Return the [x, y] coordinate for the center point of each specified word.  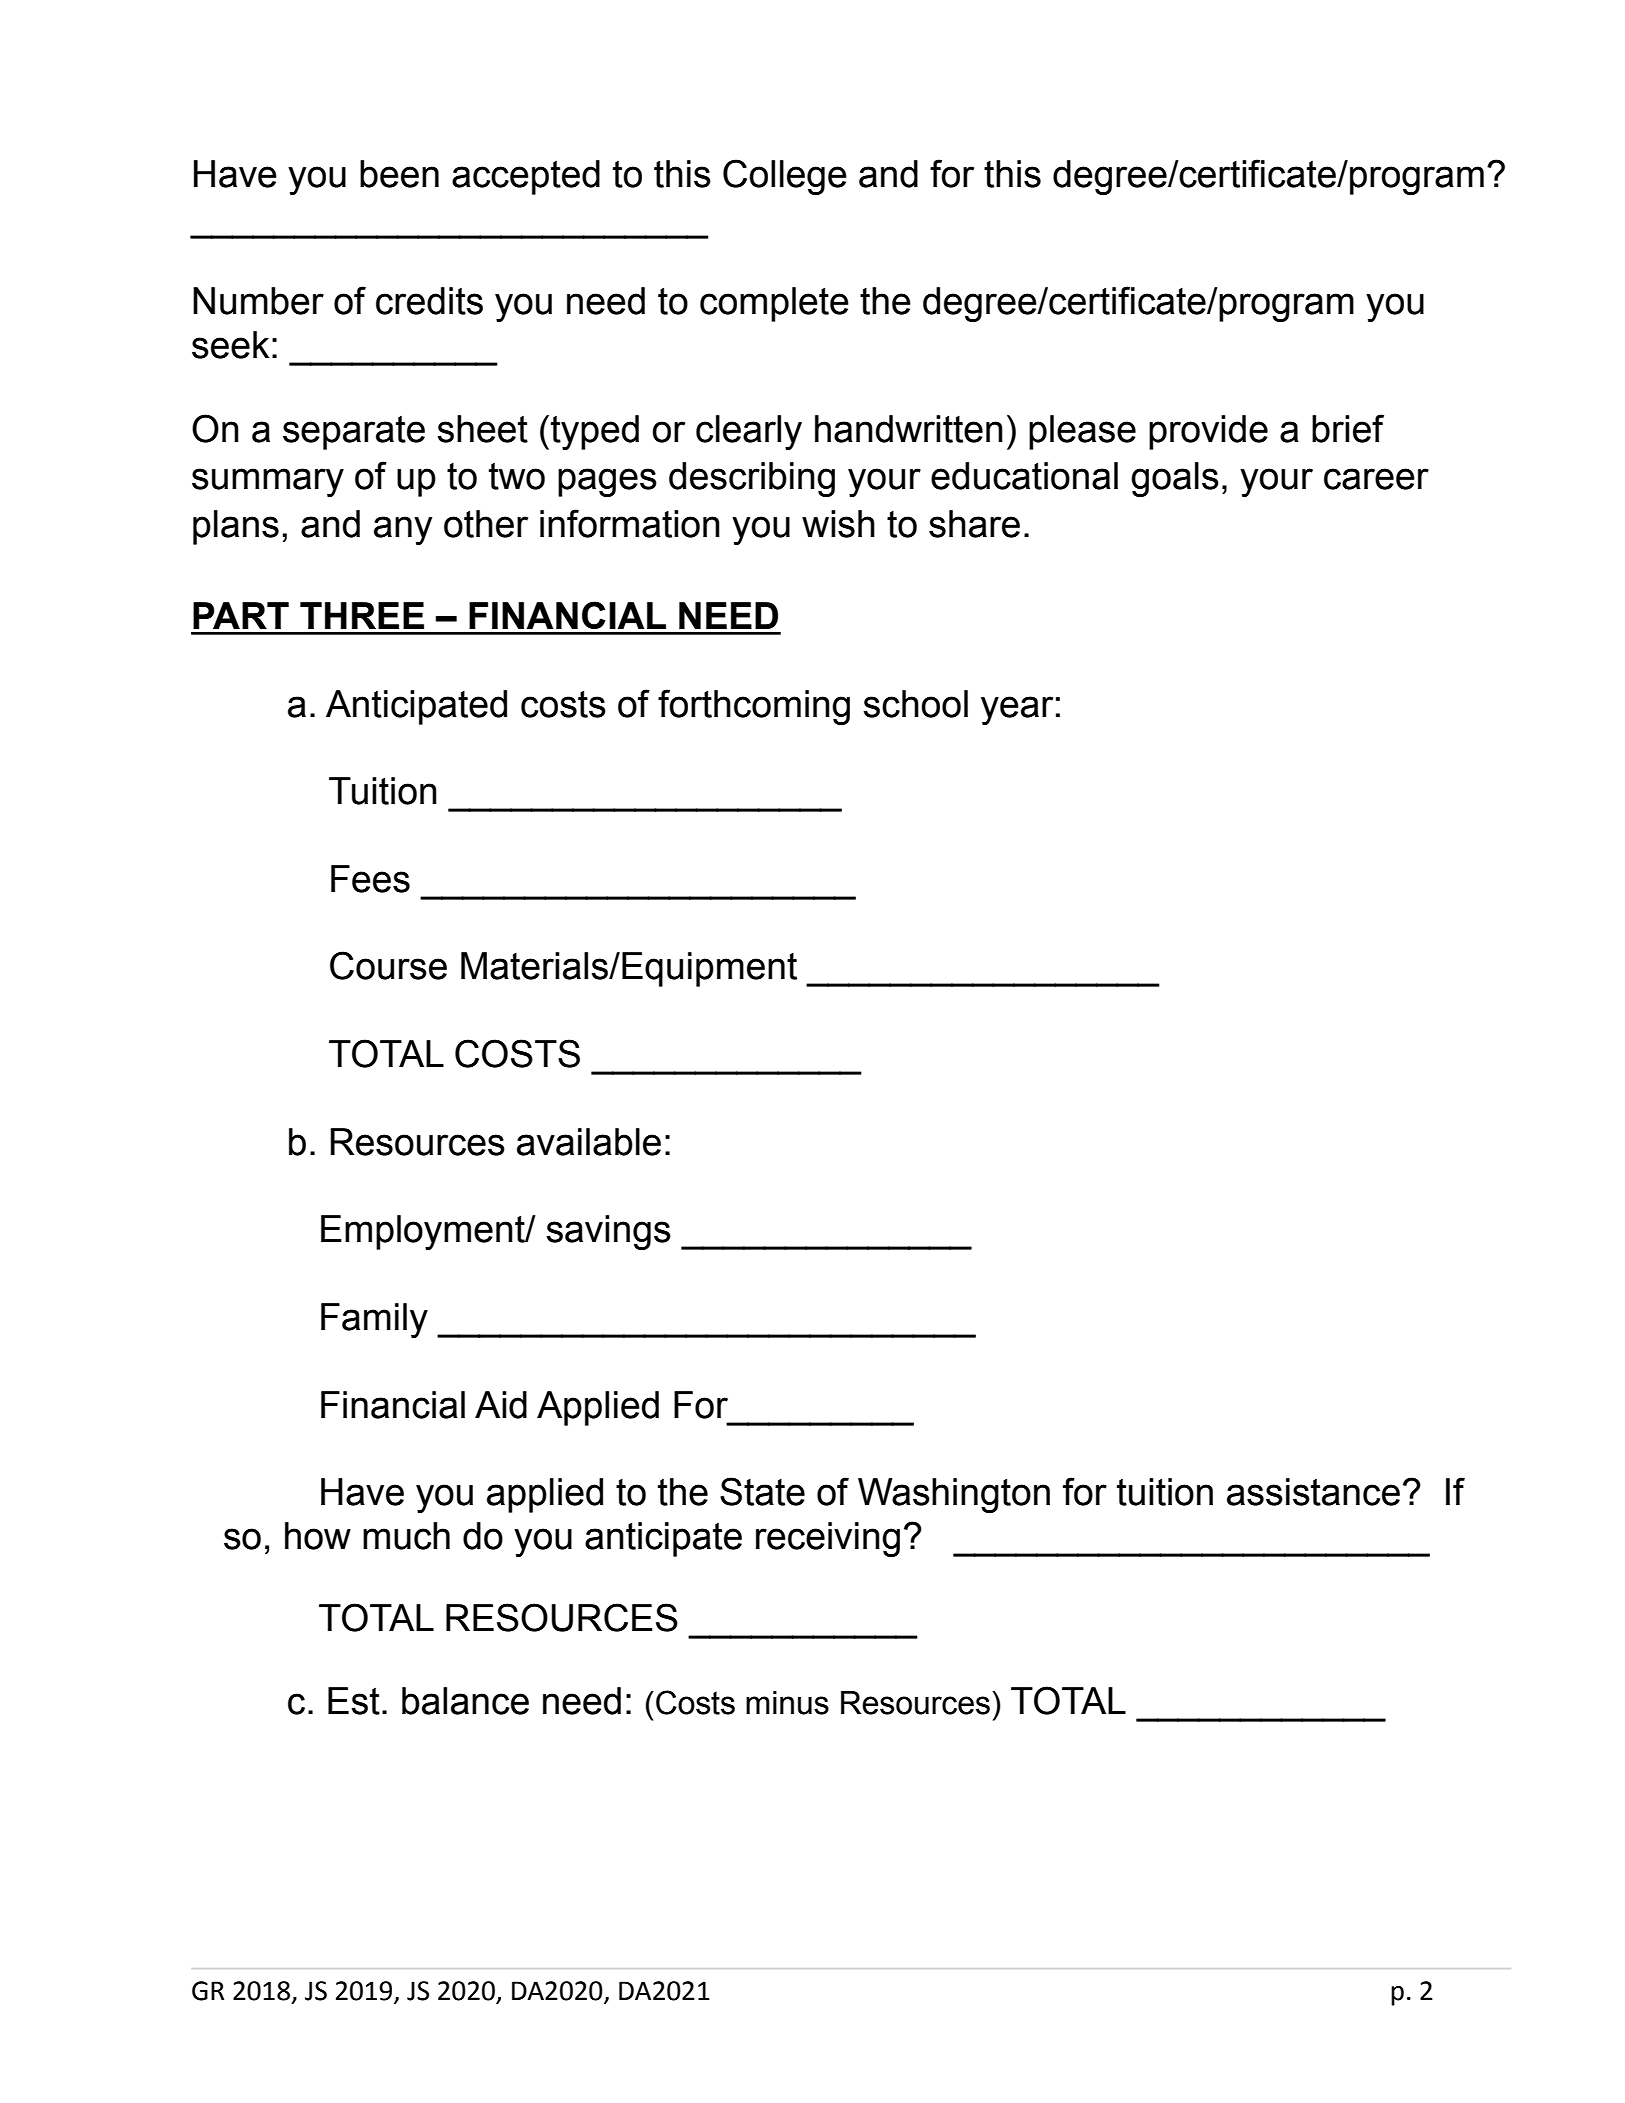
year [1017, 710]
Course [388, 965]
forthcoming [754, 707]
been [399, 174]
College [785, 177]
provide [1208, 432]
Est [354, 1701]
